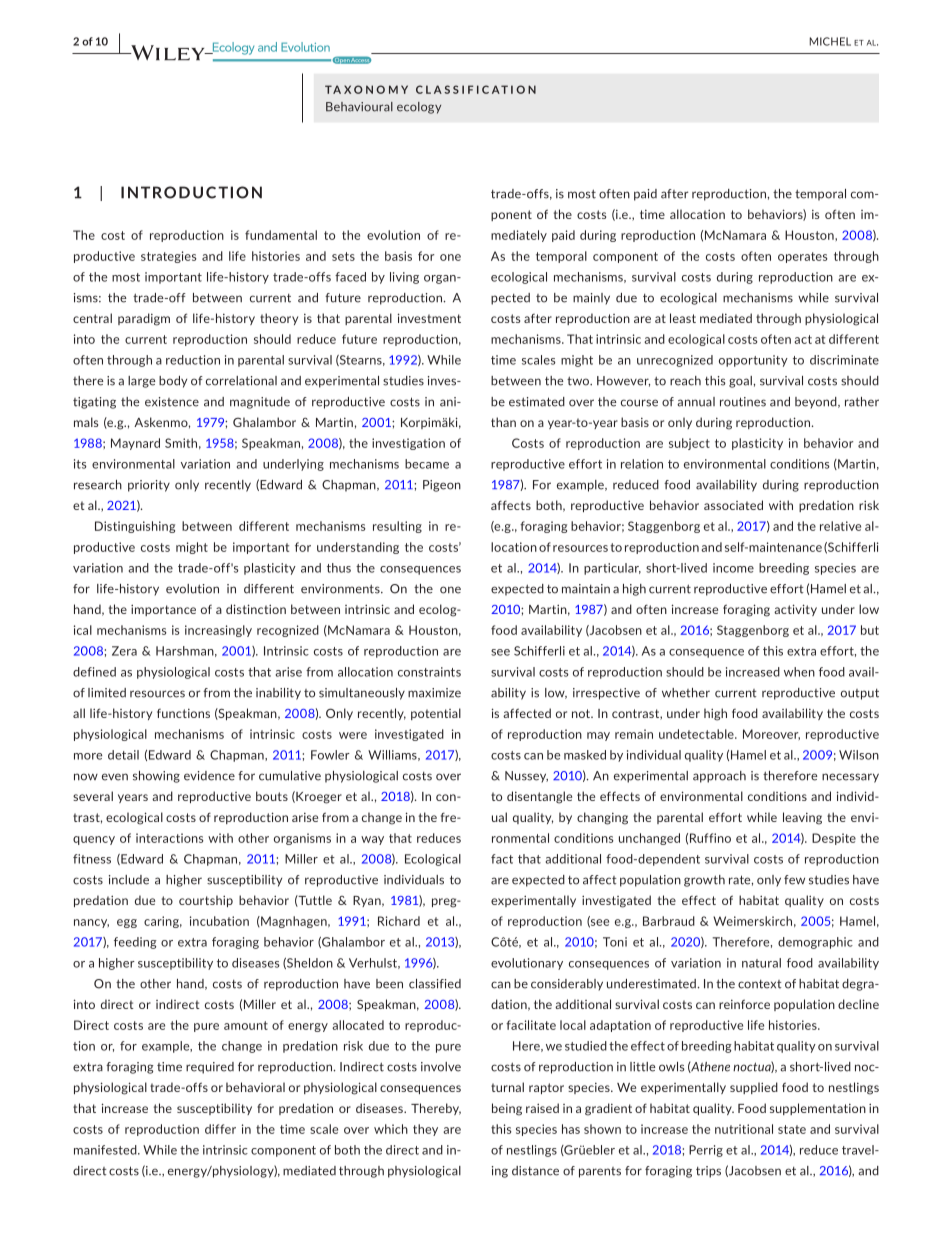 The height and width of the image is (1251, 952). What do you see at coordinates (792, 1129) in the image?
I see `state` at bounding box center [792, 1129].
